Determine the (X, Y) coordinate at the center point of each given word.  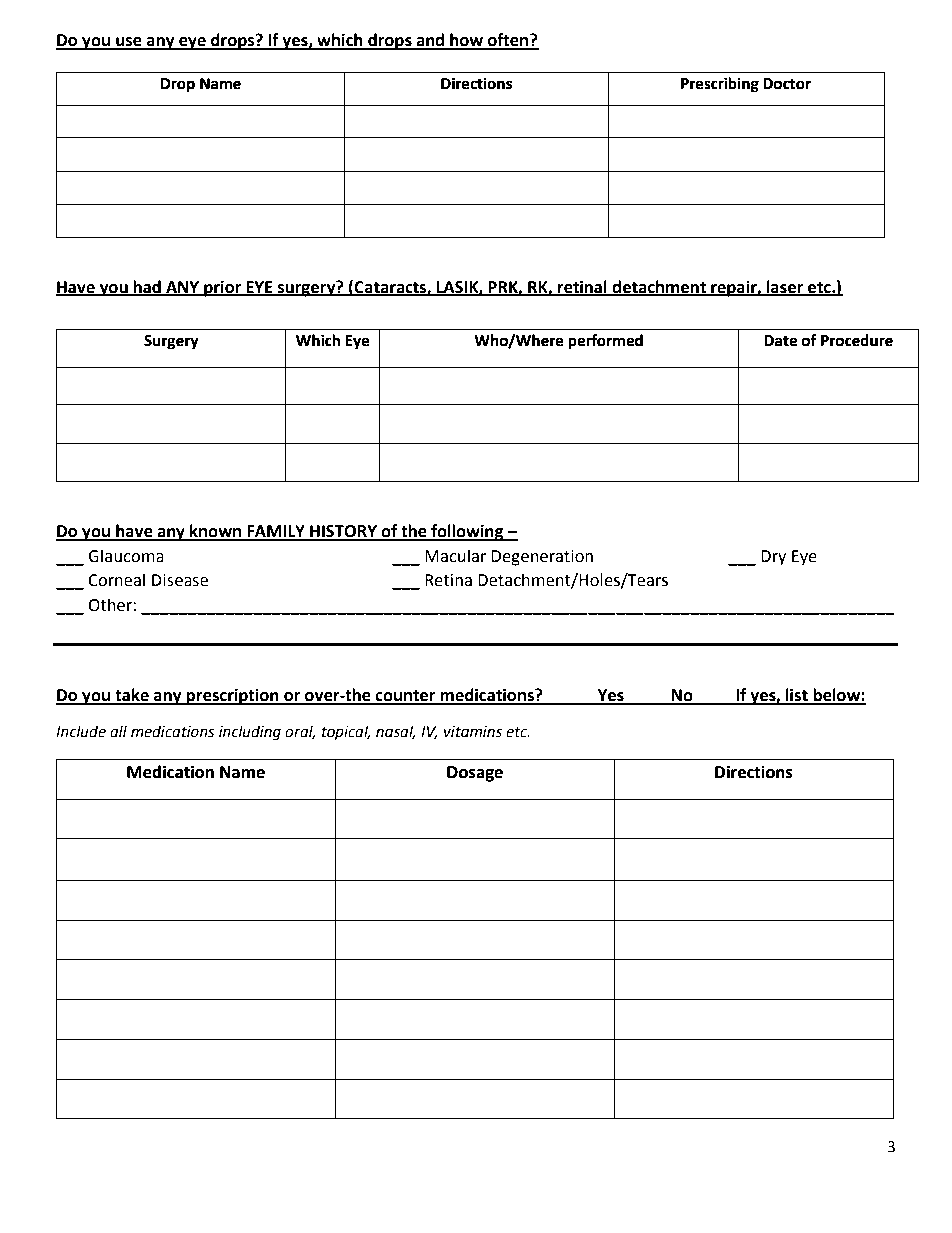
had (147, 287)
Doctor (787, 84)
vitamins (473, 732)
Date (780, 341)
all (118, 731)
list (797, 696)
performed (605, 341)
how (467, 41)
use (129, 43)
